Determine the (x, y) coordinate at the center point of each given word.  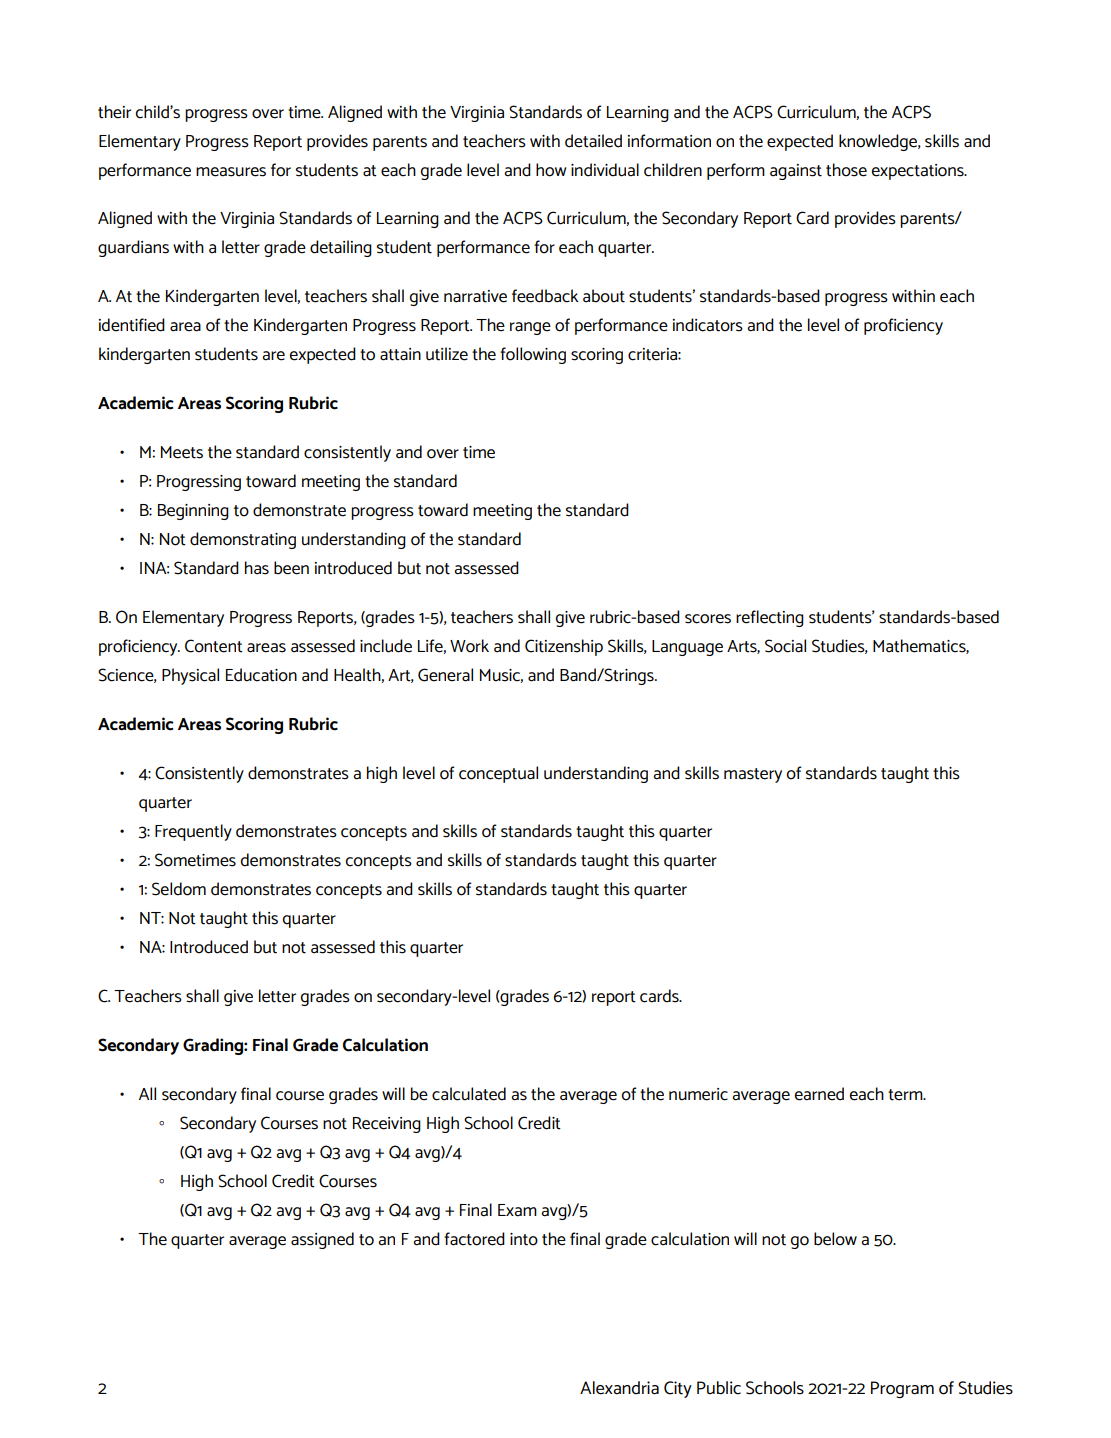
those (846, 170)
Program (902, 1389)
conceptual (498, 774)
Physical (190, 676)
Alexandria (619, 1388)
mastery (753, 775)
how (551, 170)
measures (231, 172)
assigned (322, 1240)
